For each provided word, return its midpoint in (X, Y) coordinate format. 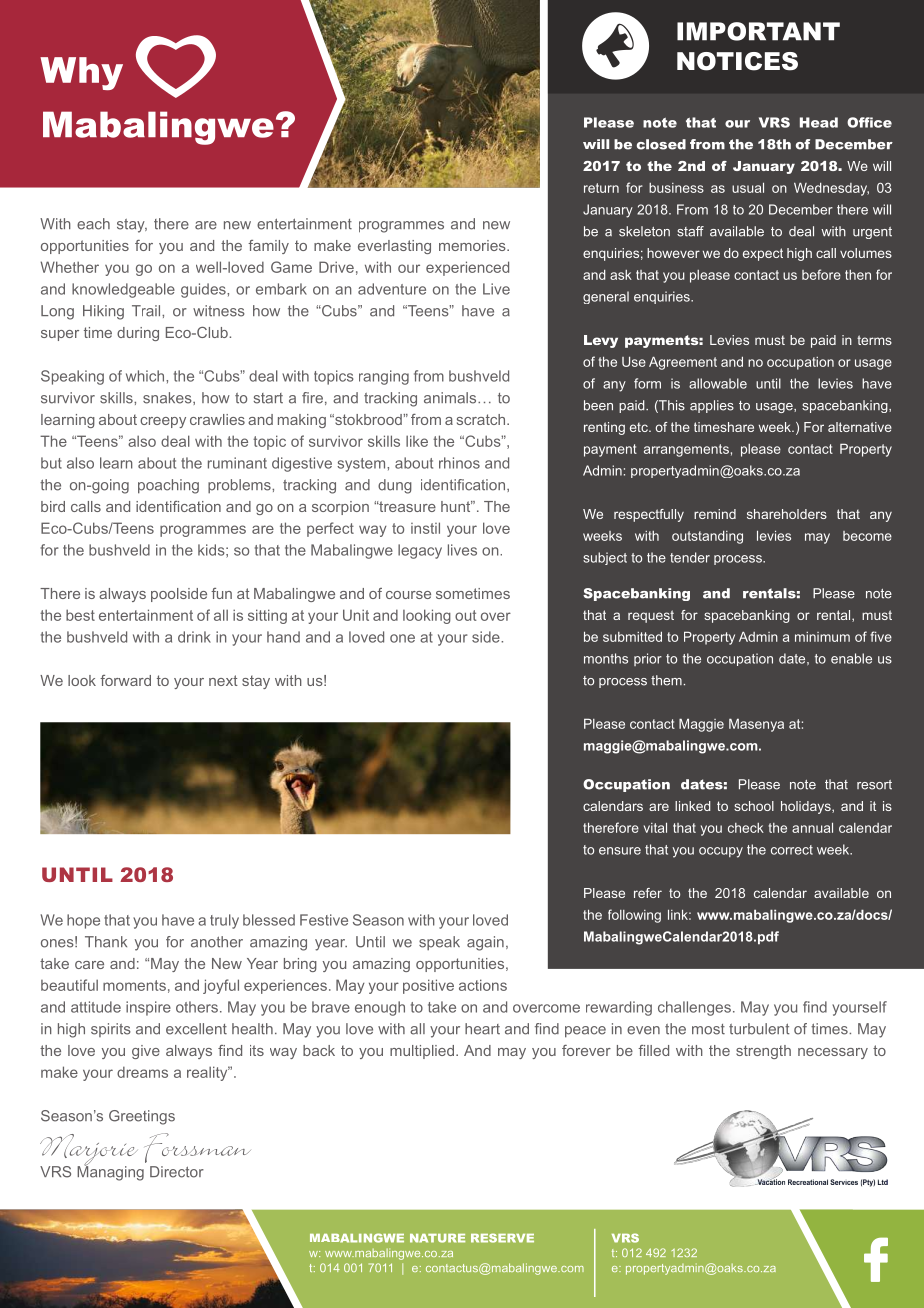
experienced (467, 268)
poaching (168, 486)
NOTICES (737, 61)
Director (177, 1172)
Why (81, 73)
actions (483, 985)
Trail (147, 311)
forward (125, 680)
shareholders (787, 514)
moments (134, 985)
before (821, 274)
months (606, 658)
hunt (457, 506)
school (754, 806)
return (601, 188)
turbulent (759, 1029)
